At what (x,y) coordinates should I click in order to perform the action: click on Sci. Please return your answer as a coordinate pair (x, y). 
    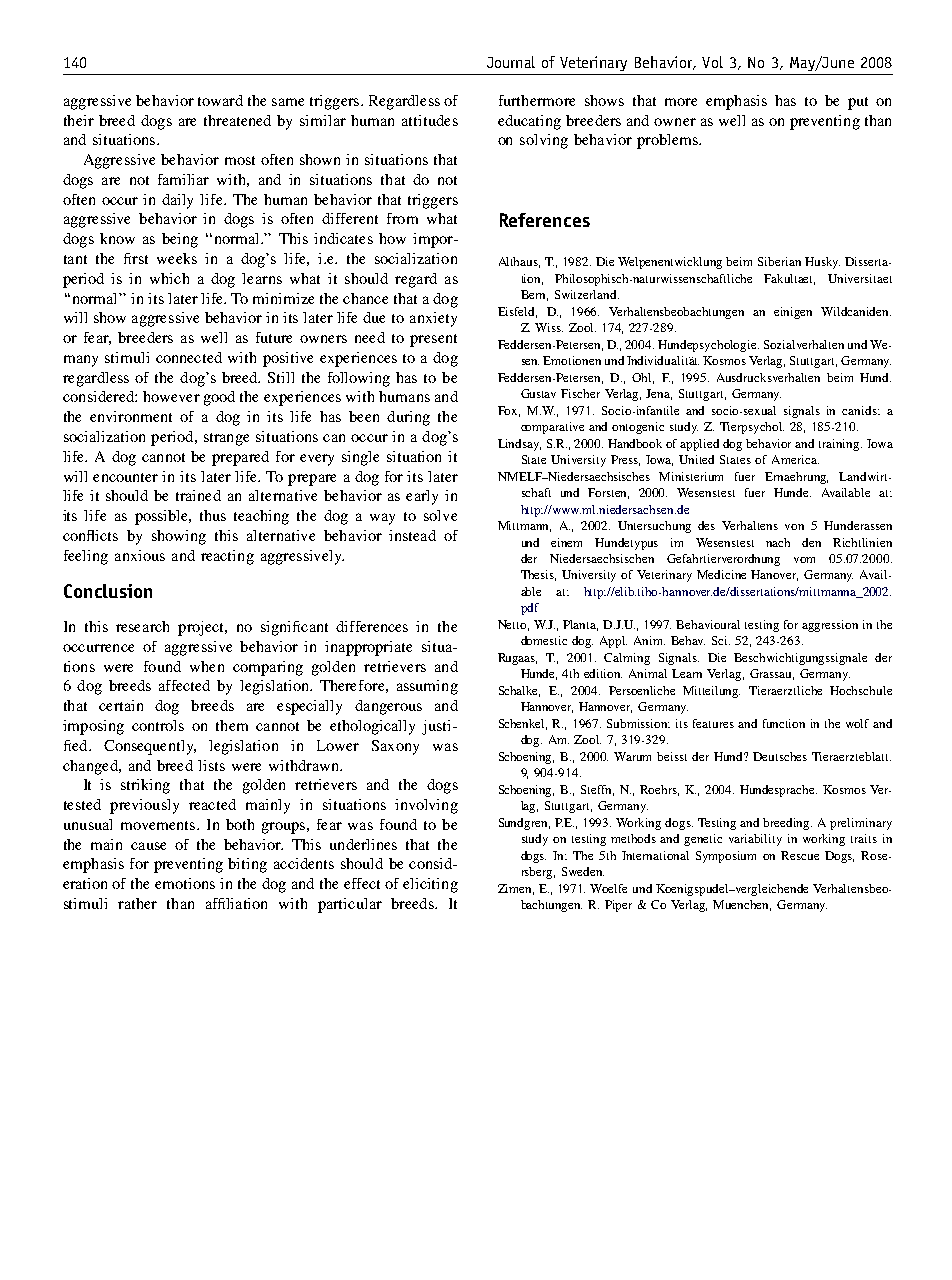
    Looking at the image, I should click on (721, 640).
